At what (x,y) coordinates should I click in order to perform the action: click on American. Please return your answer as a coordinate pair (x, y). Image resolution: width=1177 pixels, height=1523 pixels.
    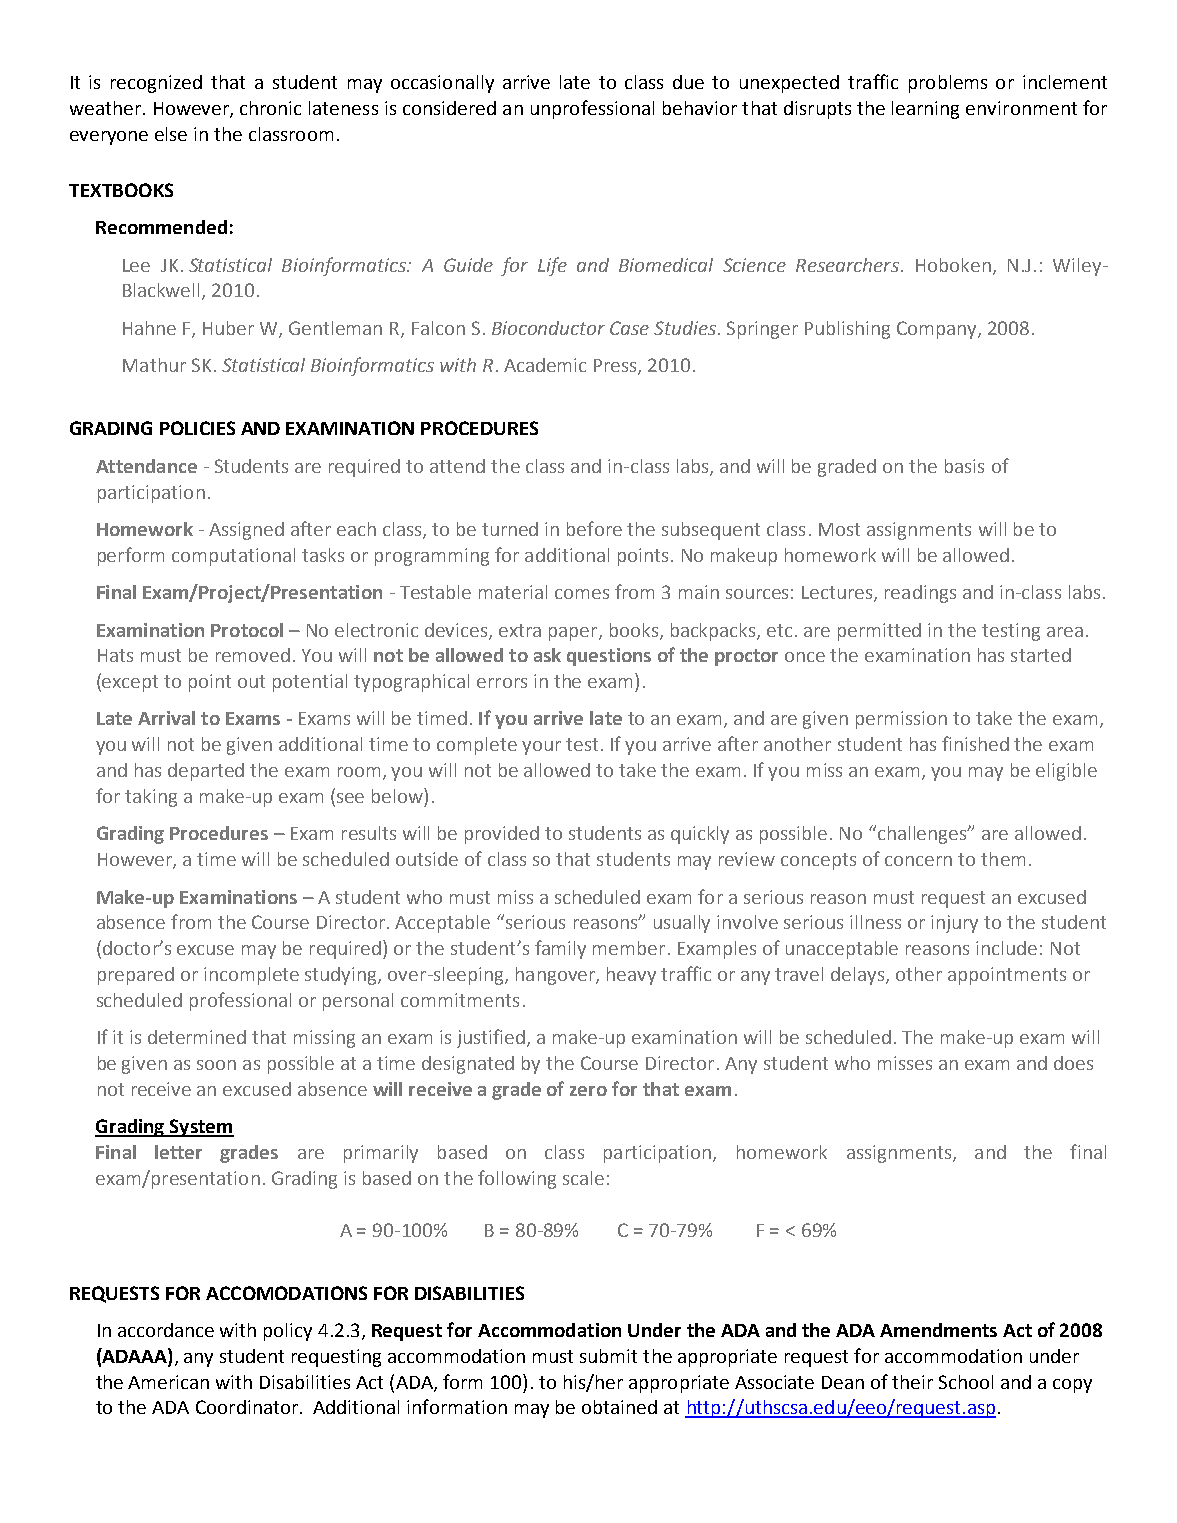
    Looking at the image, I should click on (168, 1382).
